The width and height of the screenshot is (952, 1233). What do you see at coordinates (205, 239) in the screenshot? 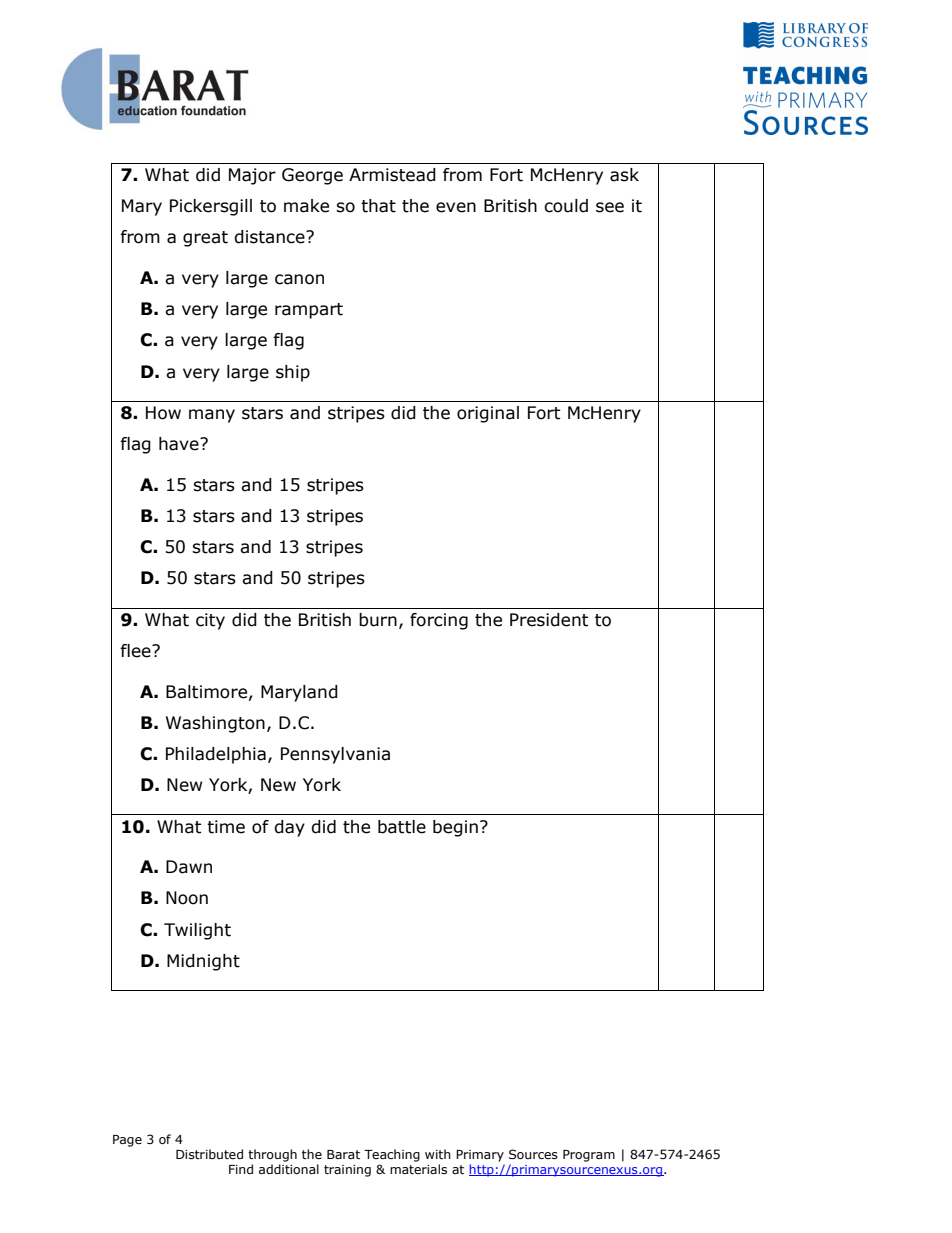
I see `great` at bounding box center [205, 239].
